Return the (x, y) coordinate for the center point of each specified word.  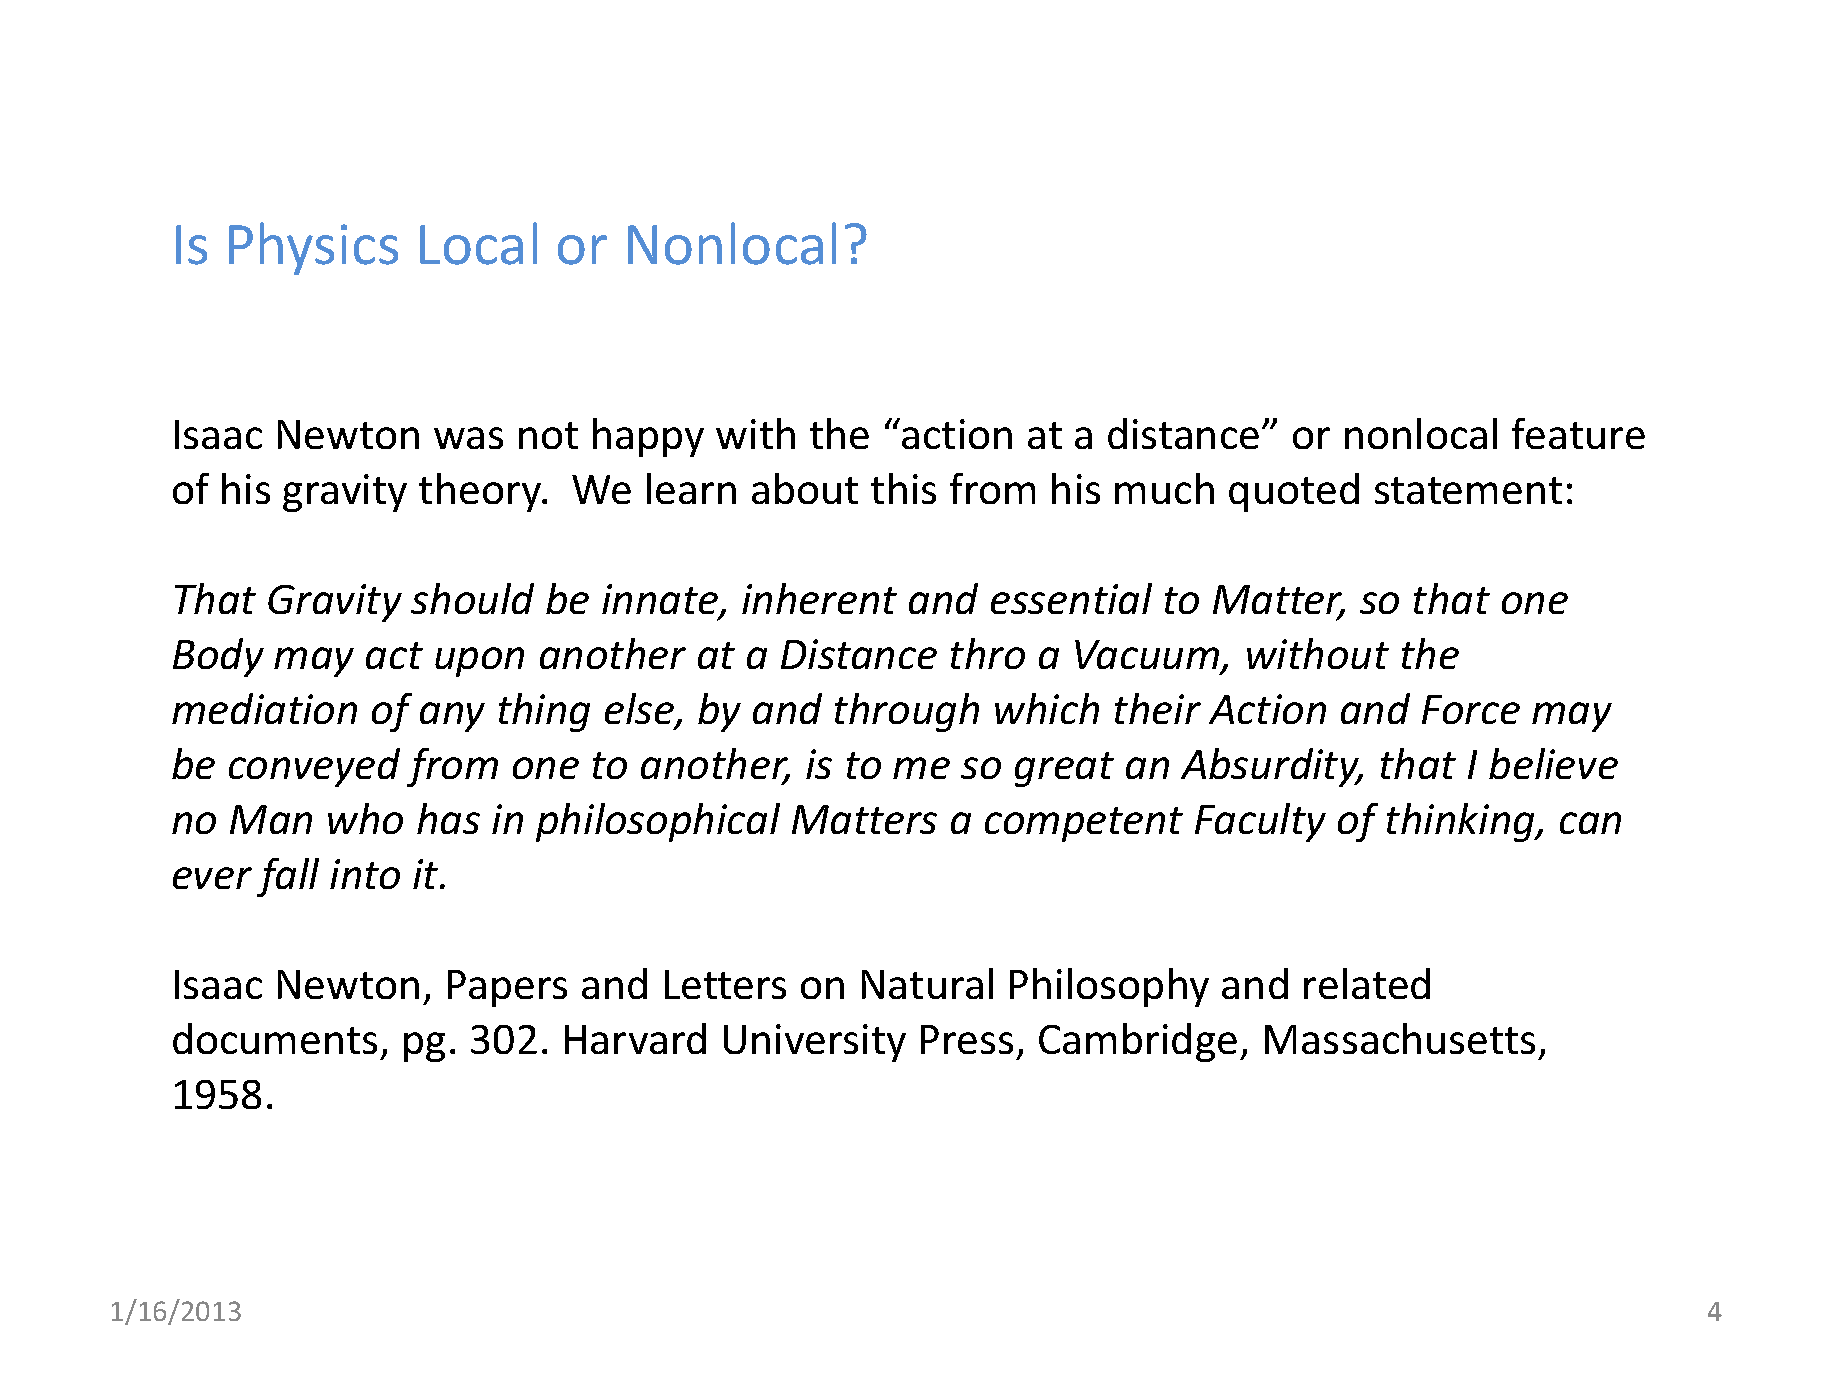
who (365, 818)
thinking (1462, 822)
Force (1471, 709)
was (468, 438)
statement (1468, 490)
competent (1084, 824)
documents (275, 1038)
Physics (313, 248)
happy (648, 437)
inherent (819, 598)
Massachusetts (1400, 1038)
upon (479, 662)
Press (967, 1039)
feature (1578, 433)
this (903, 488)
